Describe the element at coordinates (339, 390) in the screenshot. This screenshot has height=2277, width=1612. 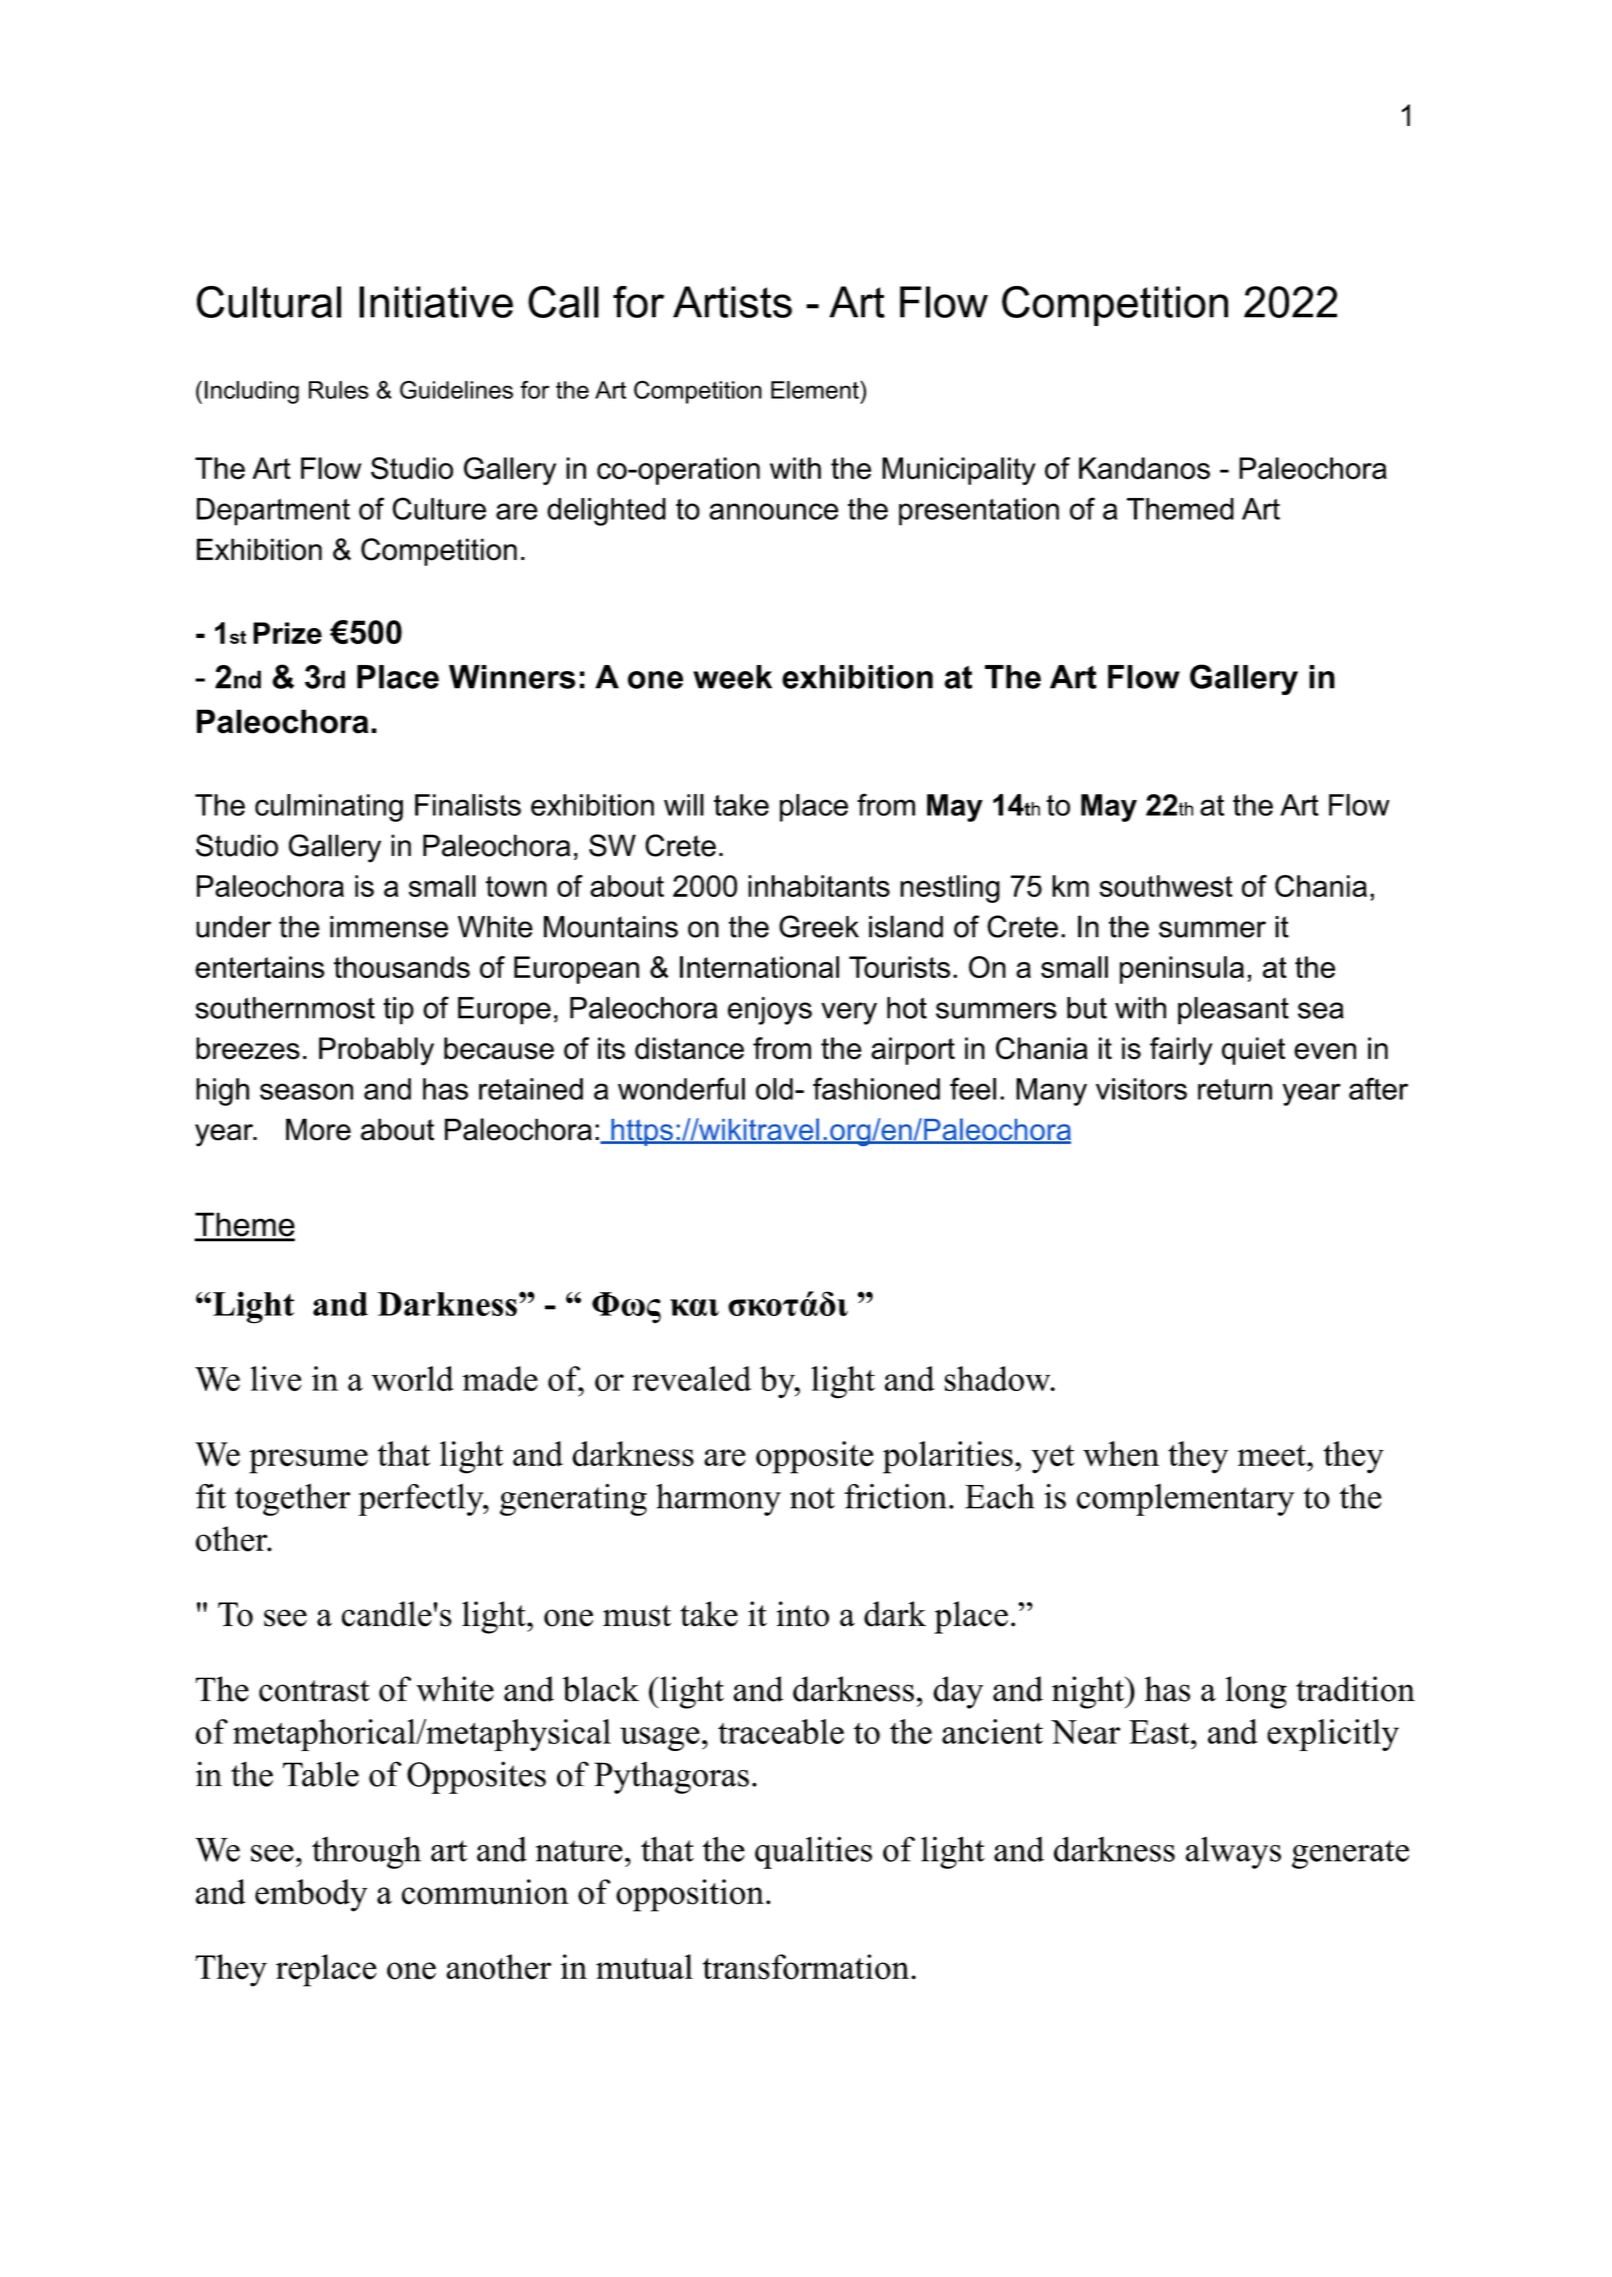
I see `Rules` at that location.
